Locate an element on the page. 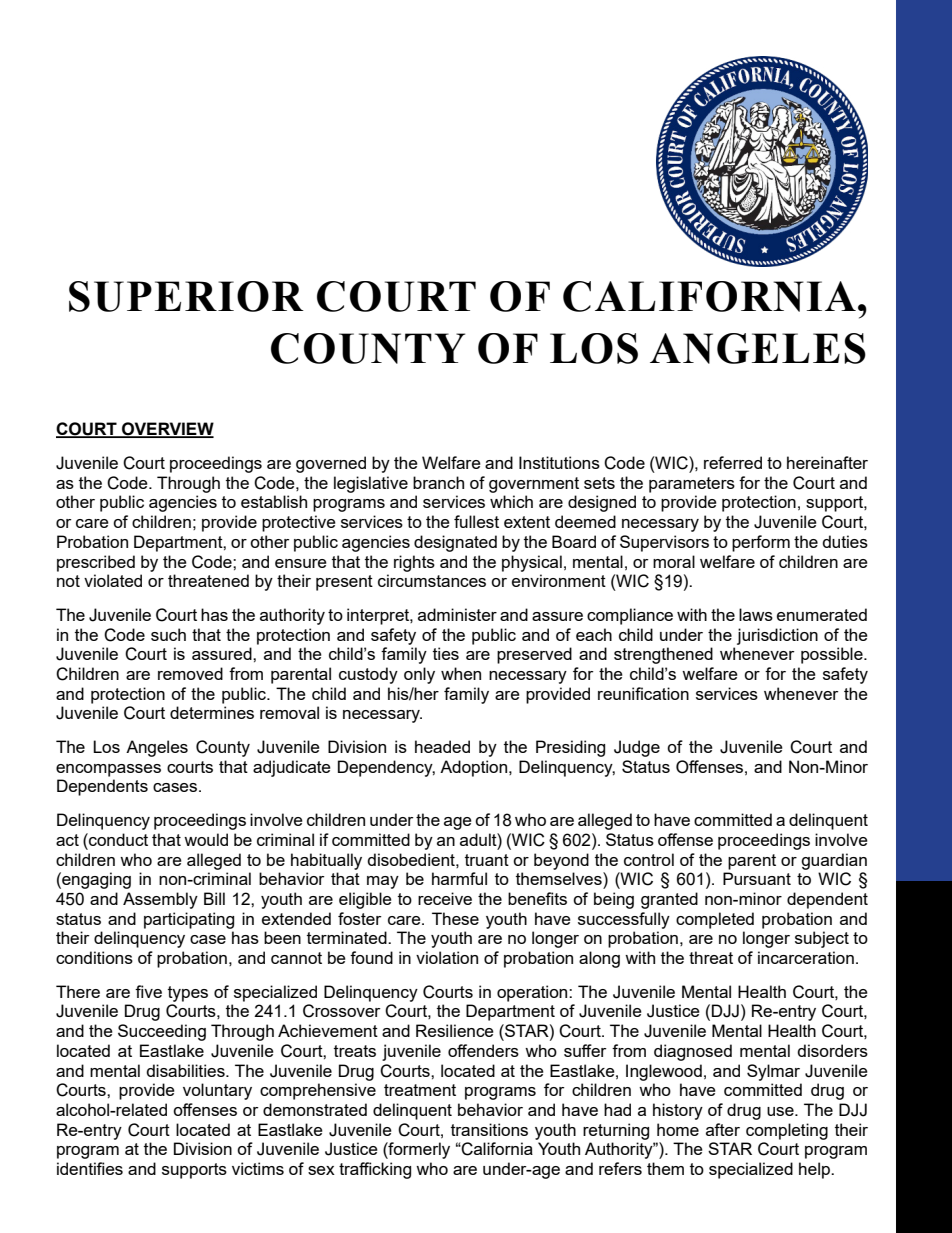 The height and width of the image is (1233, 952). referred is located at coordinates (733, 462).
